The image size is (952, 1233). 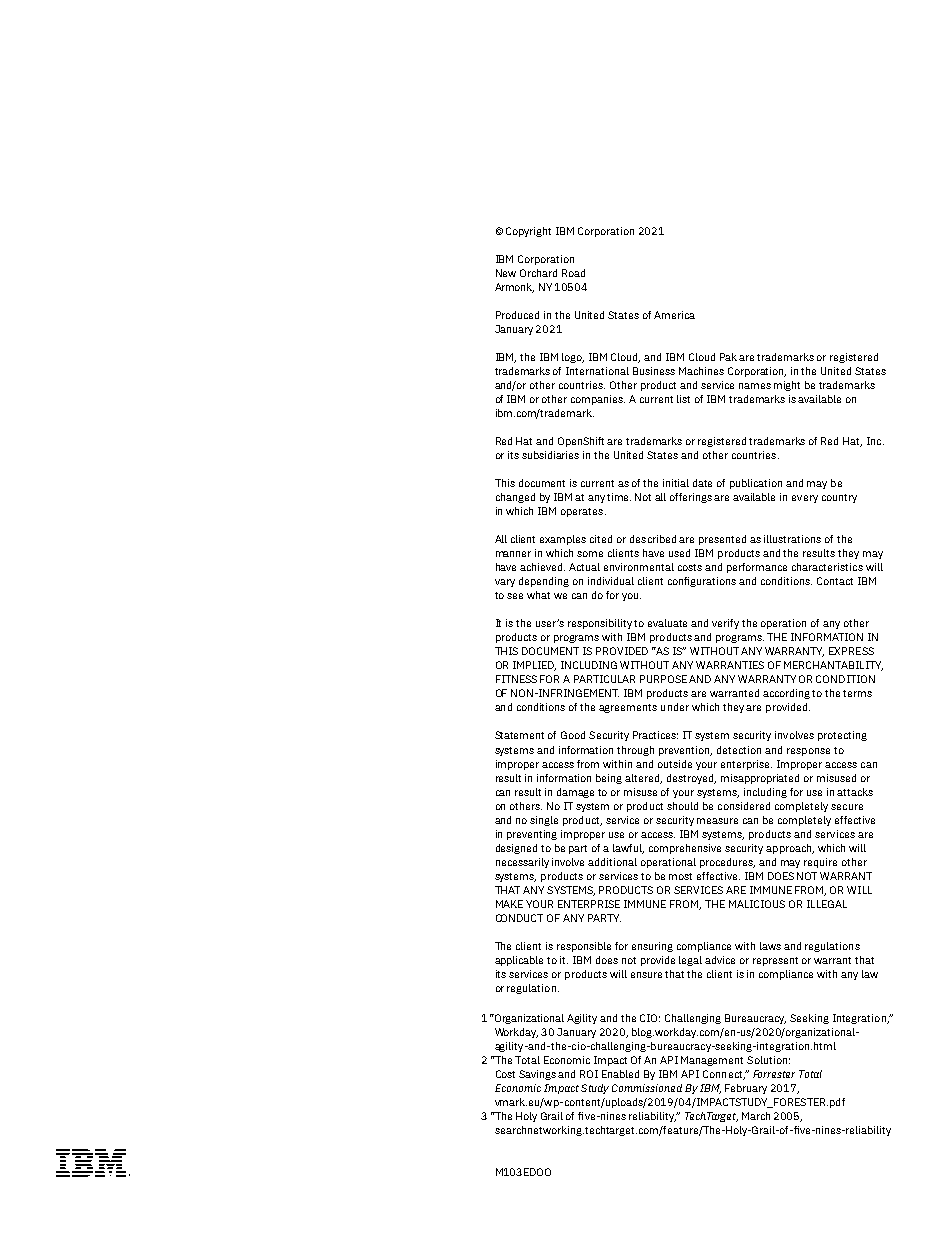 I want to click on America, so click(x=674, y=315).
